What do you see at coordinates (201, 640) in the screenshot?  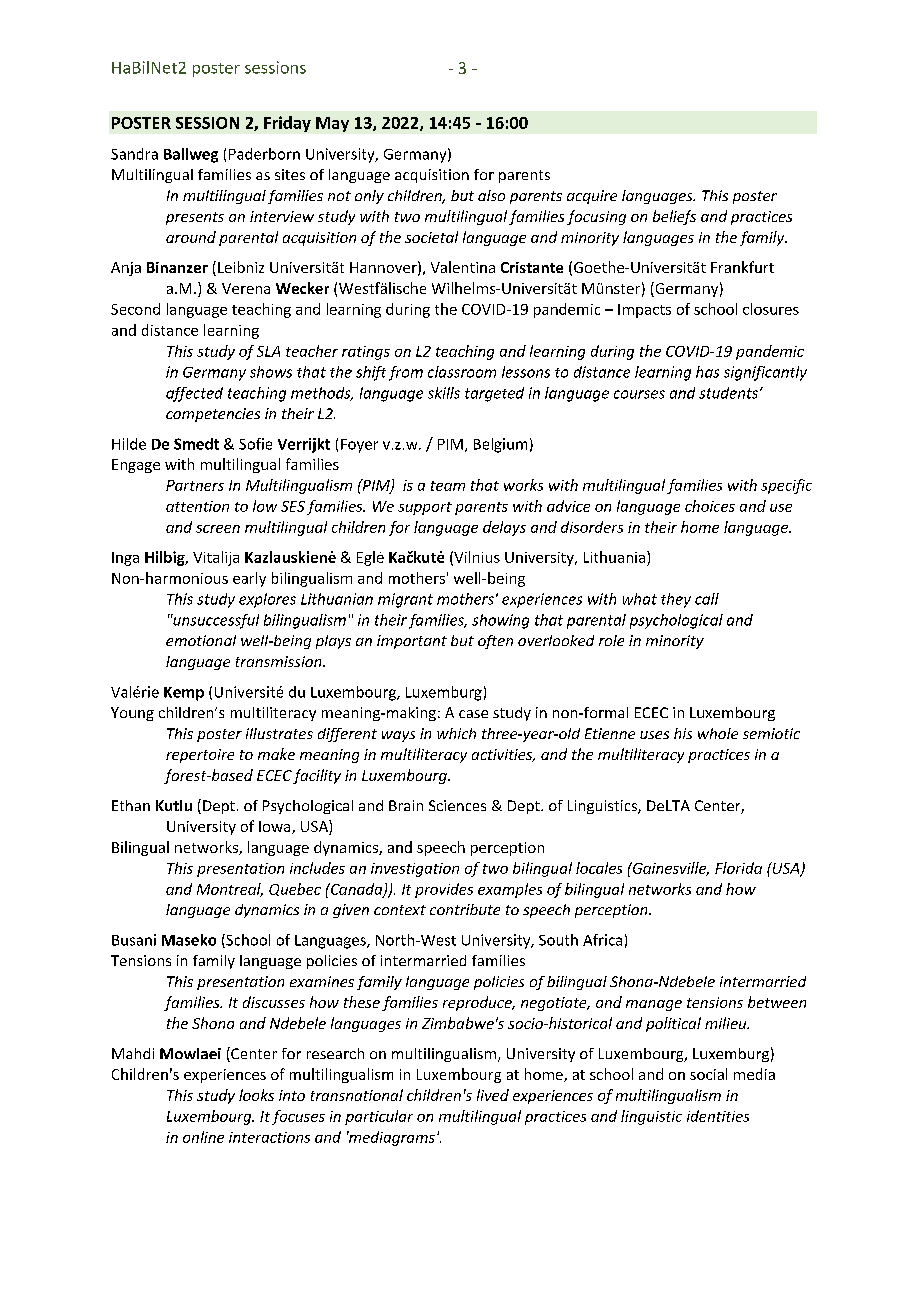 I see `emotional` at bounding box center [201, 640].
